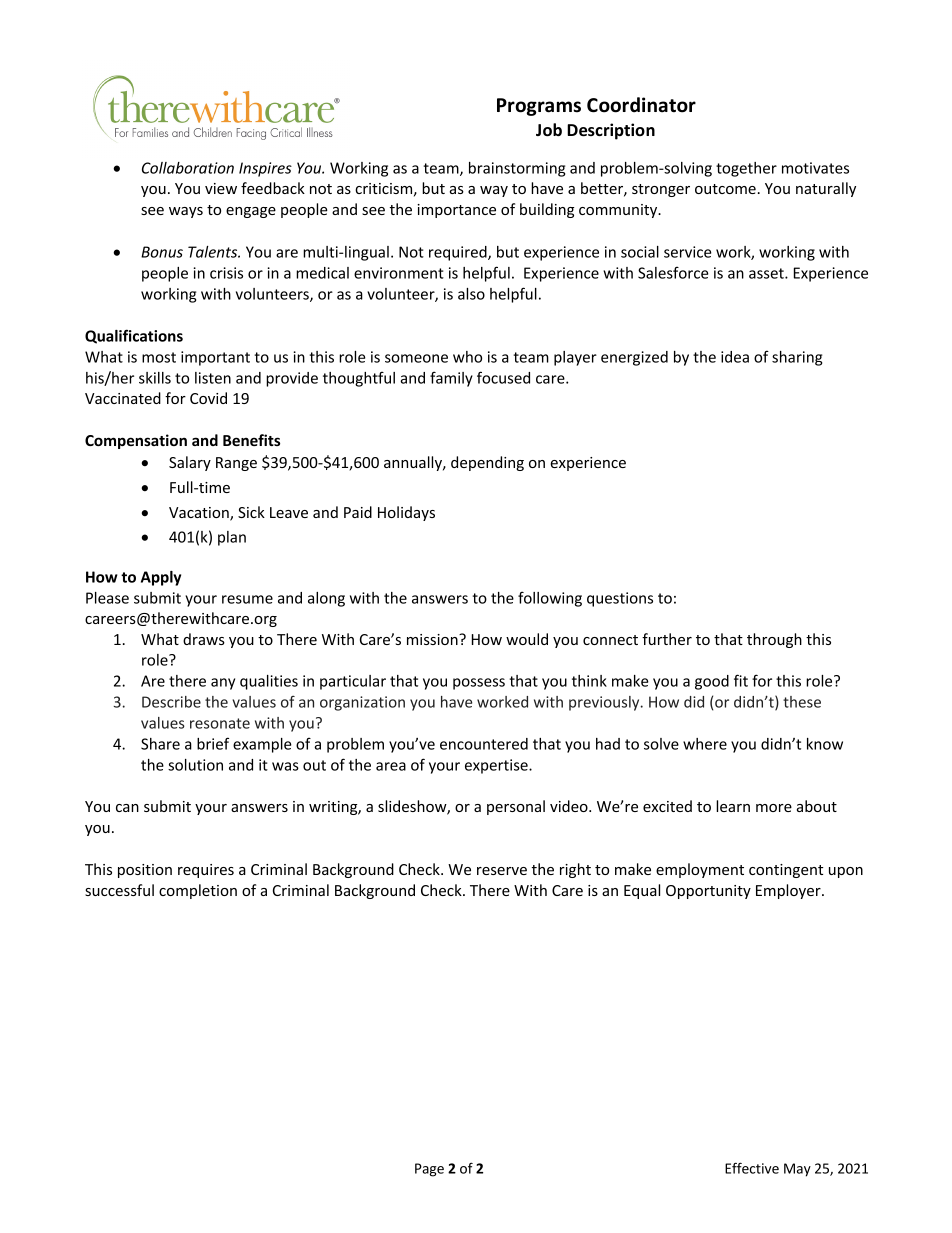 This image has width=952, height=1233. What do you see at coordinates (746, 169) in the image?
I see `together` at bounding box center [746, 169].
